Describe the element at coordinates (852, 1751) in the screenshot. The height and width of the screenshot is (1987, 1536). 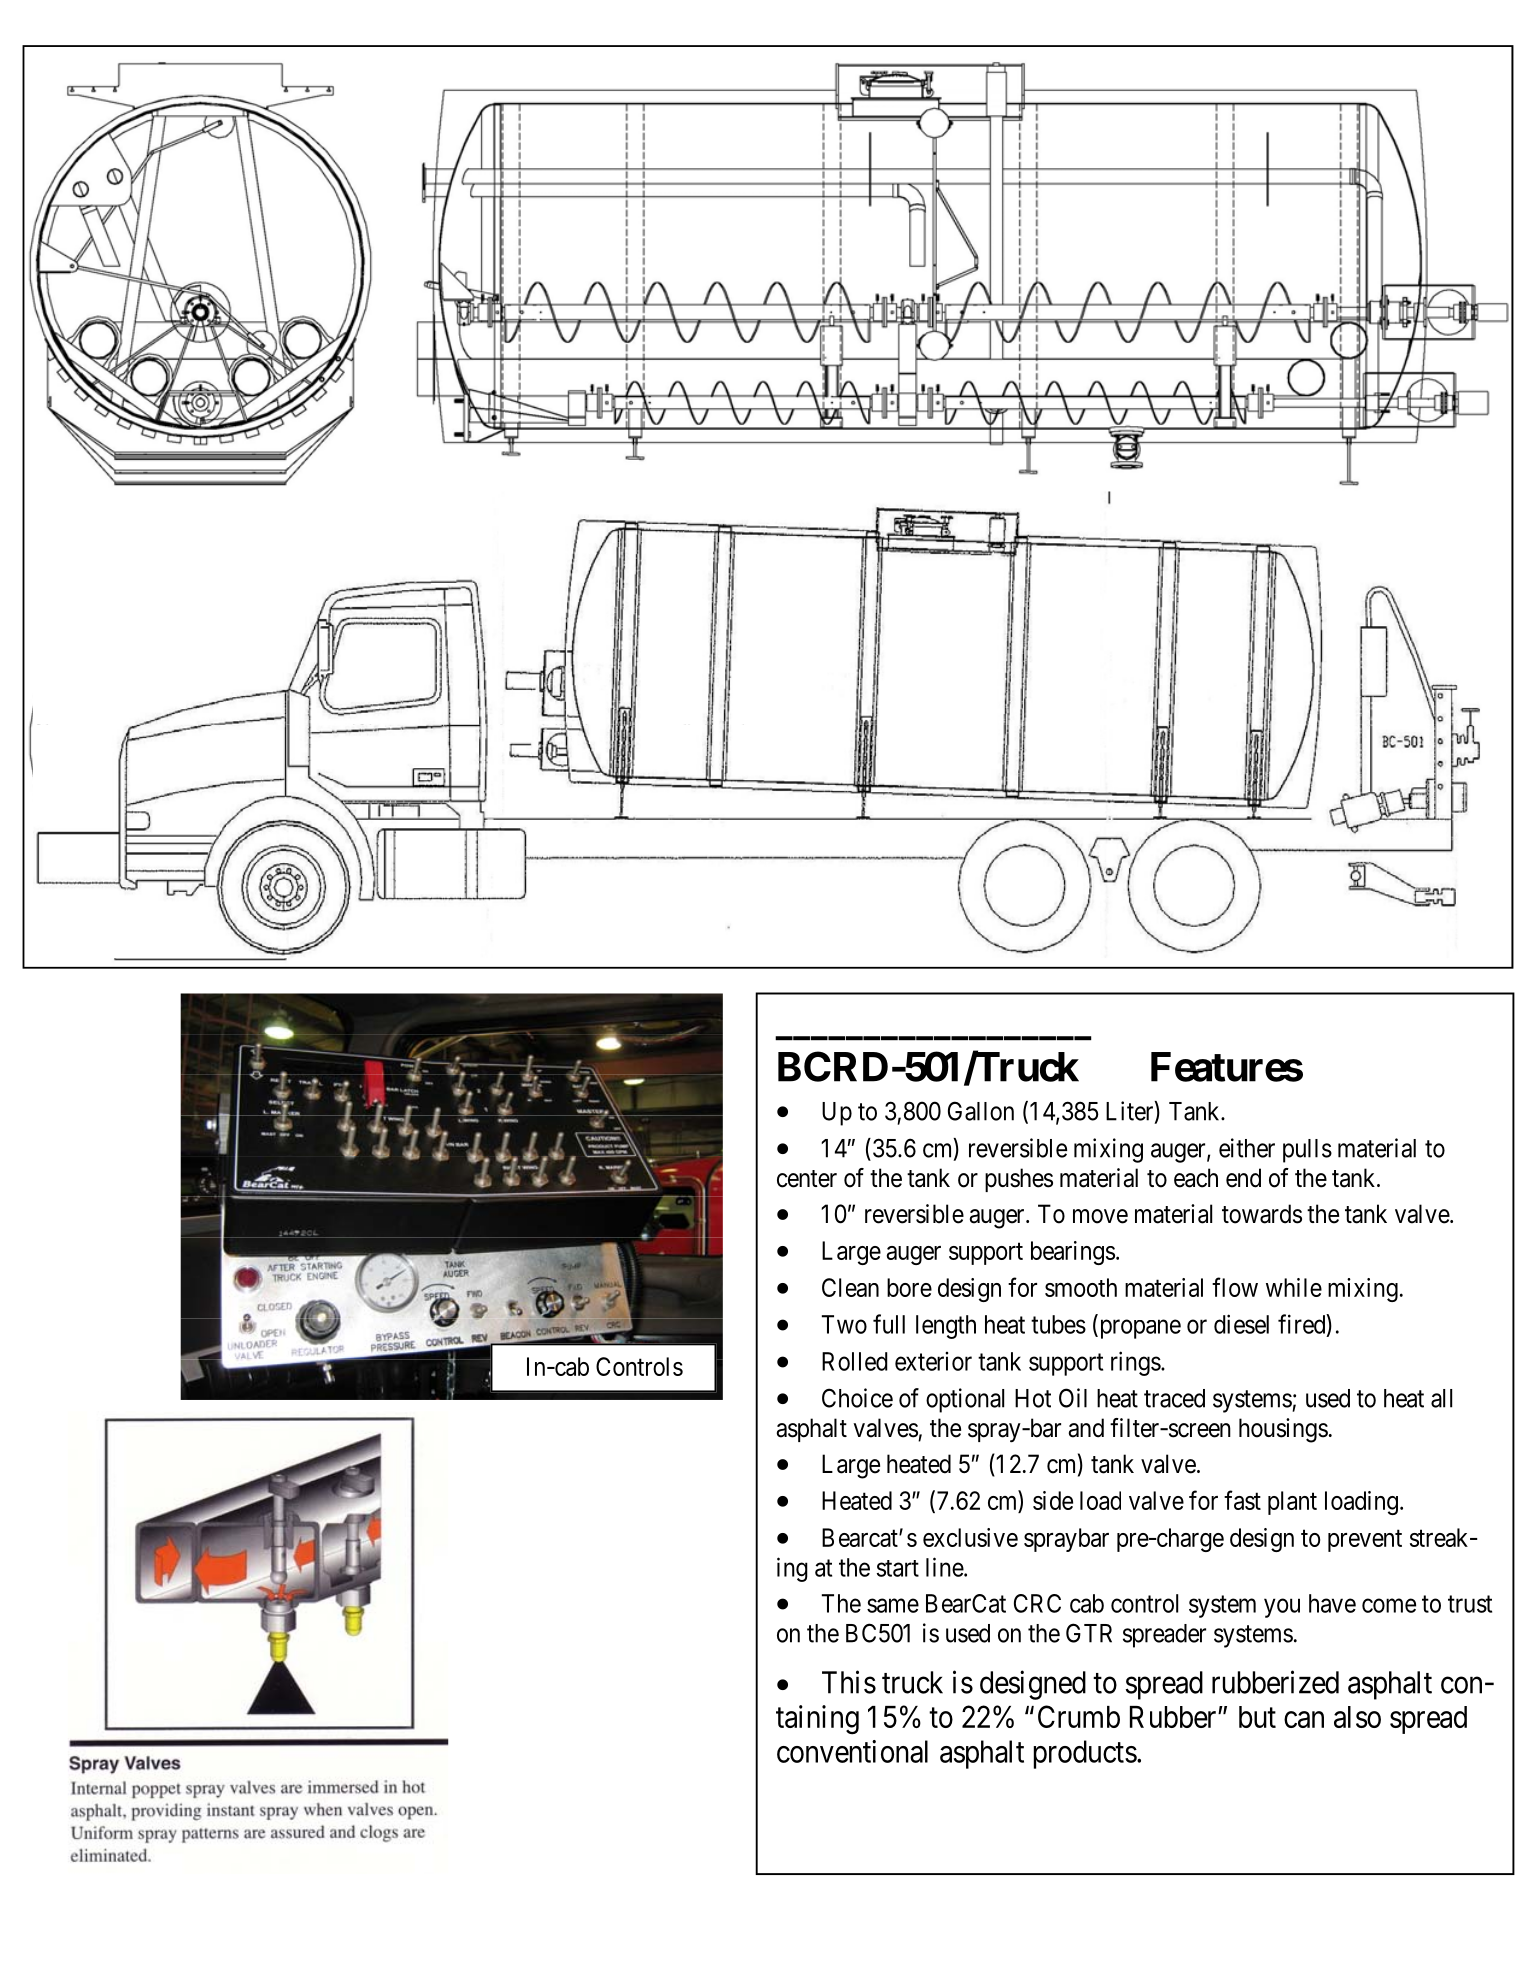
I see `conventional` at that location.
